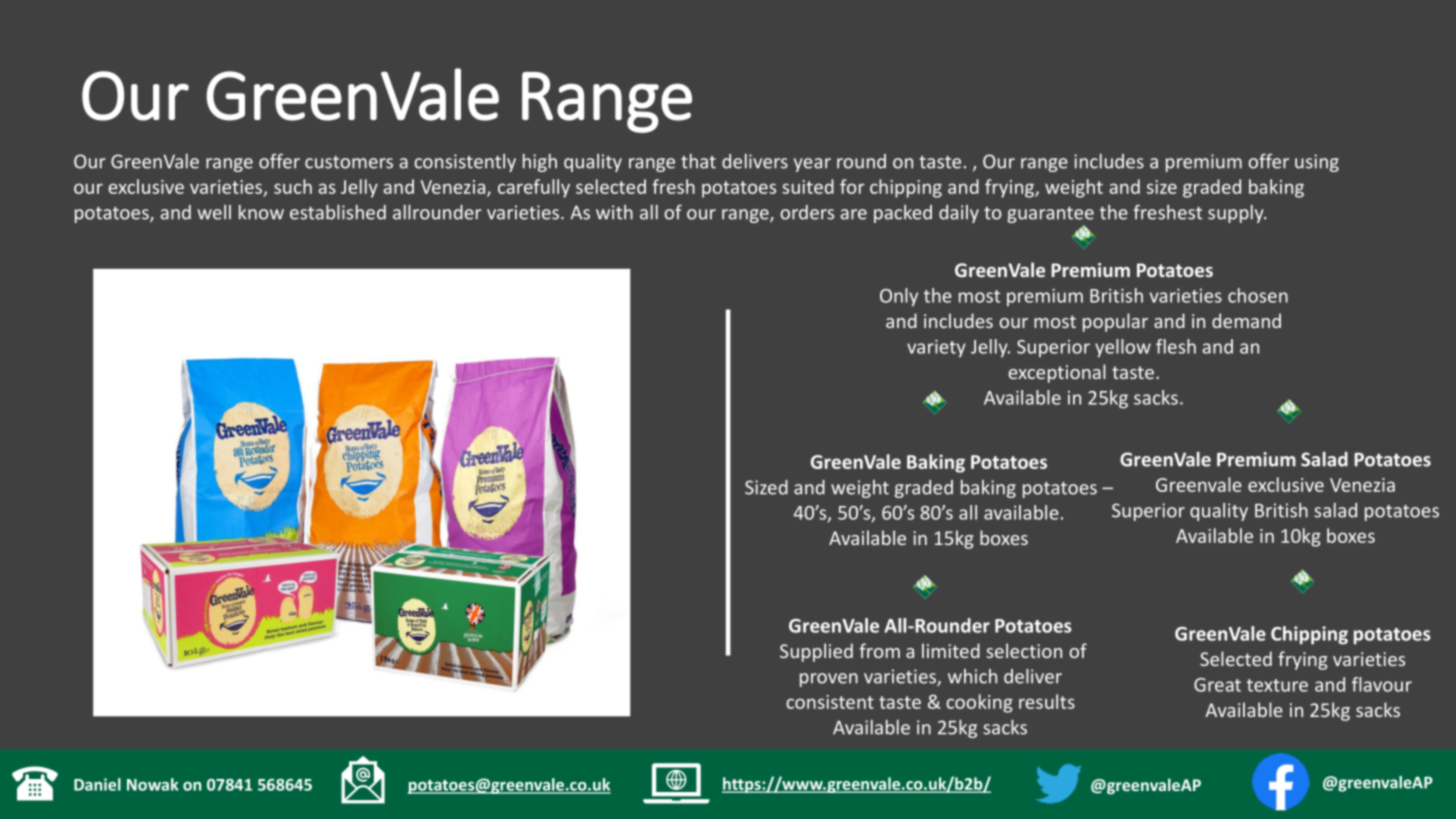 The width and height of the document is (1456, 819). Describe the element at coordinates (1047, 701) in the document. I see `results` at that location.
